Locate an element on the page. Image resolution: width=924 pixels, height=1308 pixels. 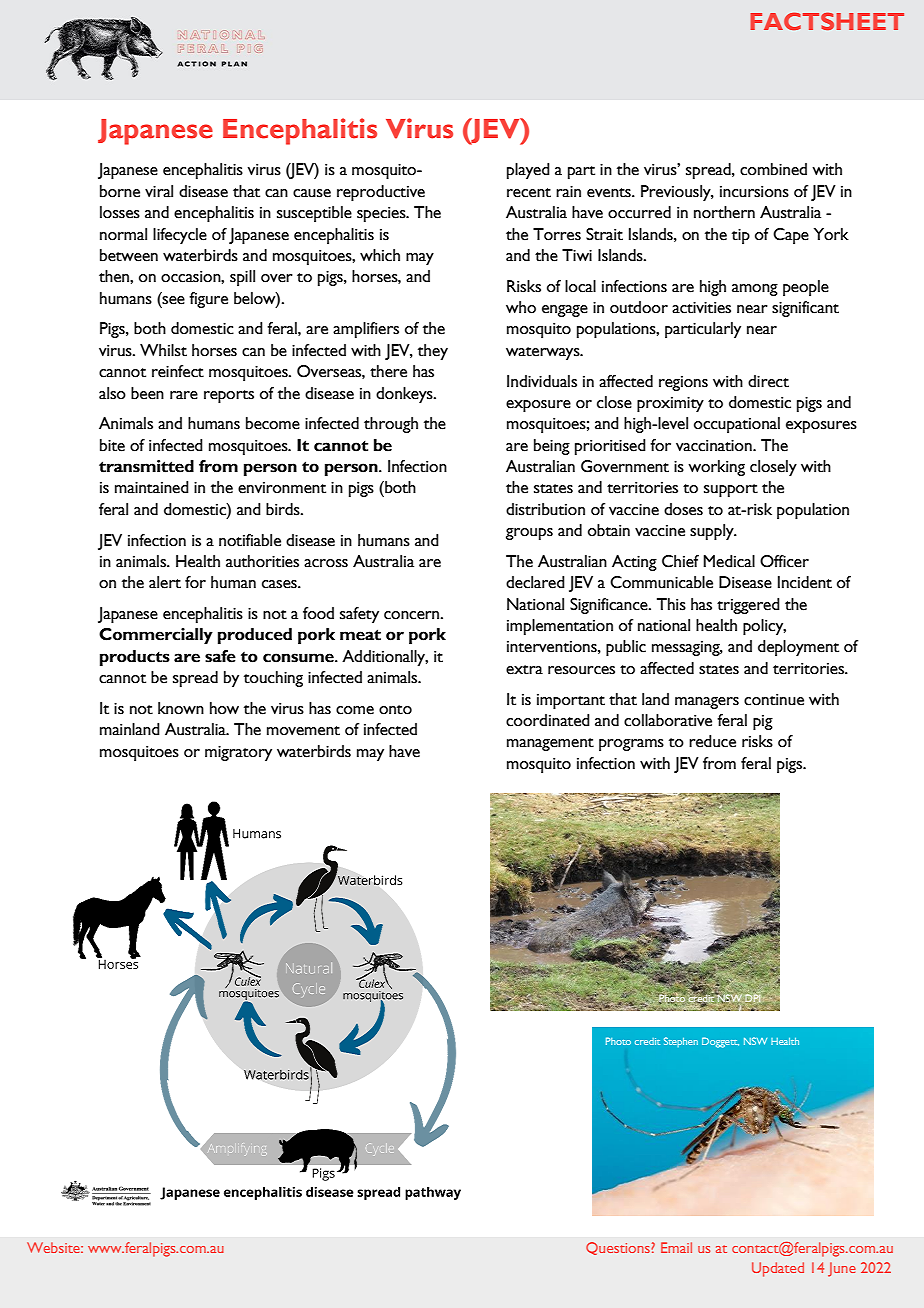
lifecycle is located at coordinates (180, 236).
